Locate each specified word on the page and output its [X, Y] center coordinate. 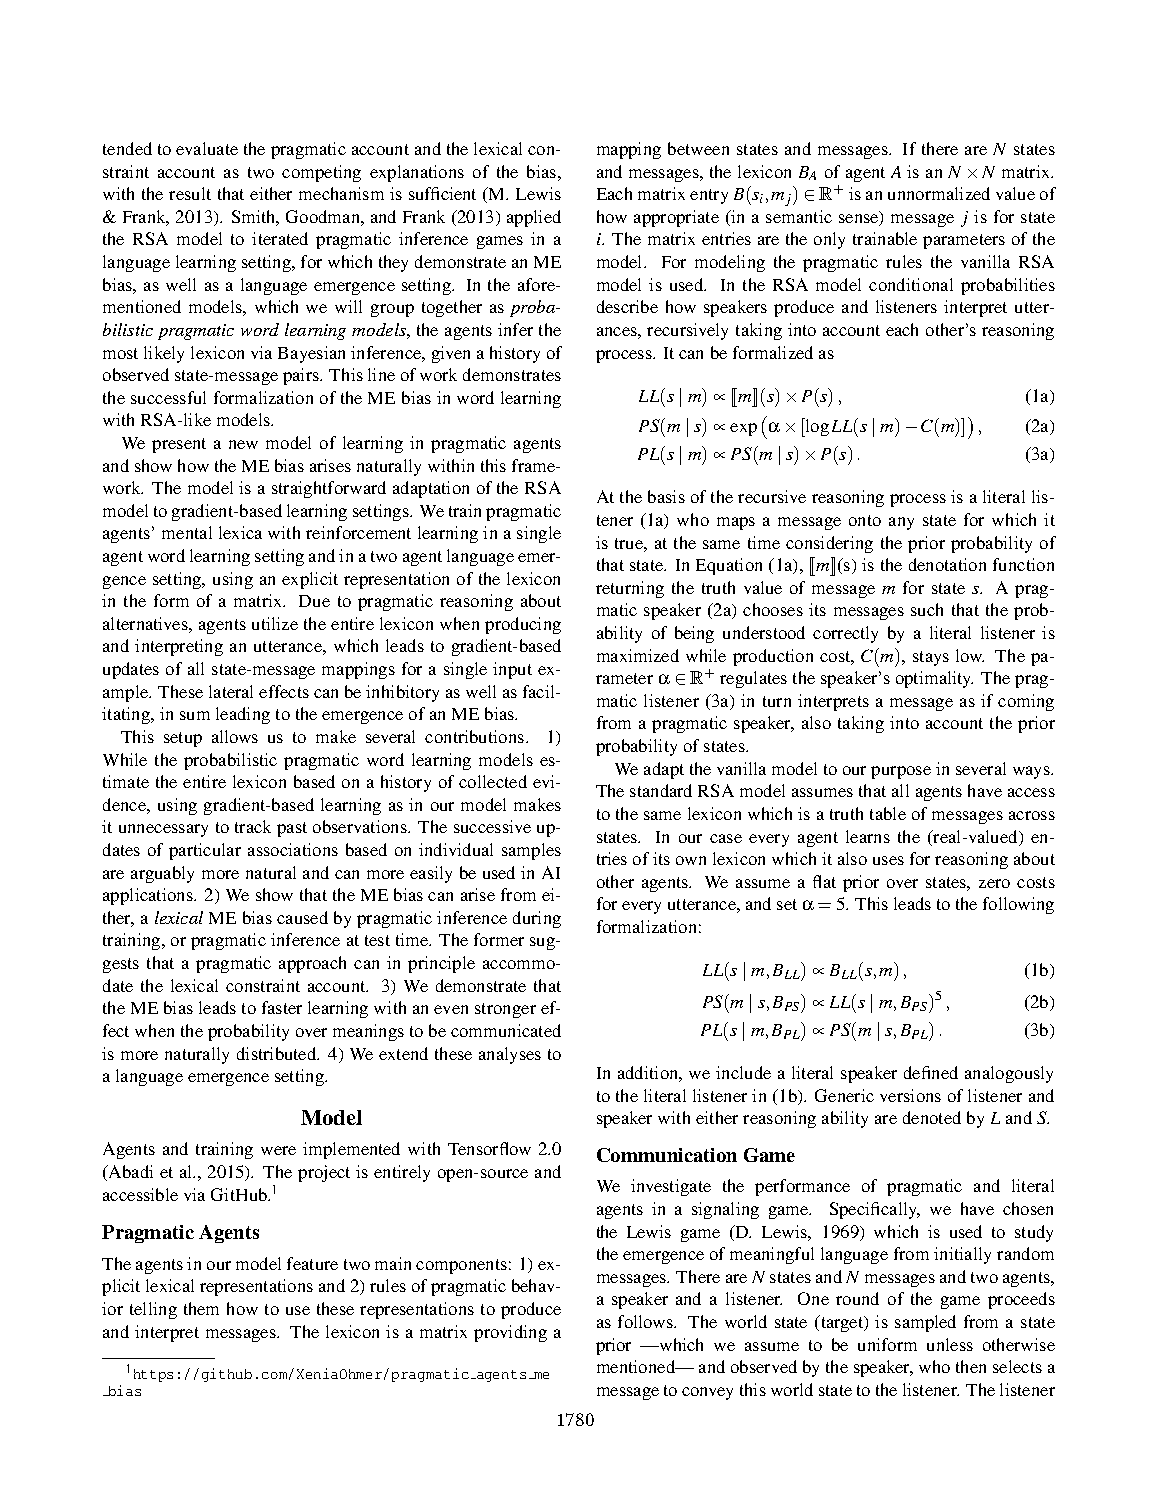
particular [205, 851]
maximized [638, 655]
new [243, 444]
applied [534, 218]
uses [888, 860]
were [278, 1150]
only [829, 240]
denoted [932, 1117]
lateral [231, 691]
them [201, 1308]
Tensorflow [489, 1148]
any [901, 523]
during [537, 919]
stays [931, 658]
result [190, 193]
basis [666, 496]
